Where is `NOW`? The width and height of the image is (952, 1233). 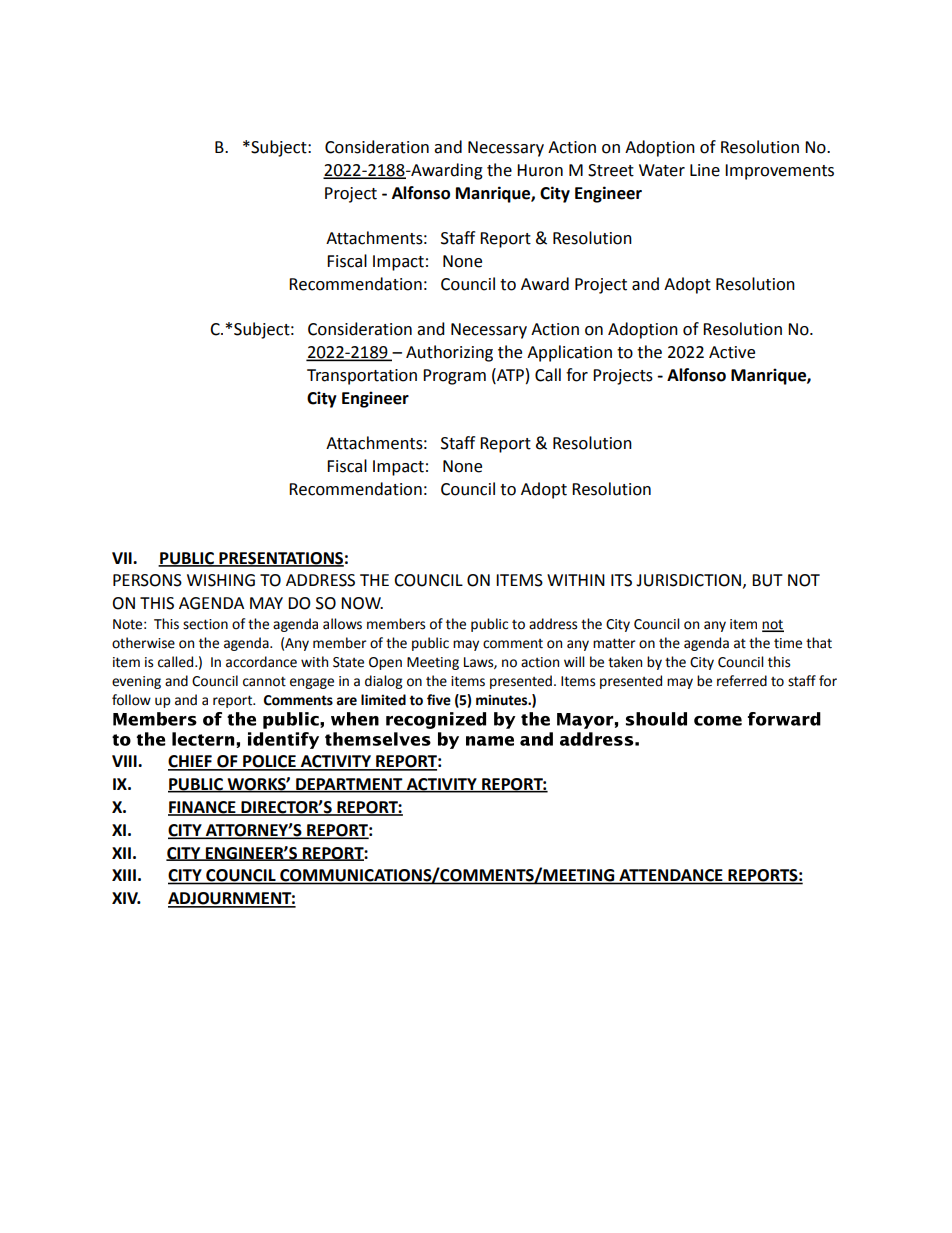
NOW is located at coordinates (362, 603).
